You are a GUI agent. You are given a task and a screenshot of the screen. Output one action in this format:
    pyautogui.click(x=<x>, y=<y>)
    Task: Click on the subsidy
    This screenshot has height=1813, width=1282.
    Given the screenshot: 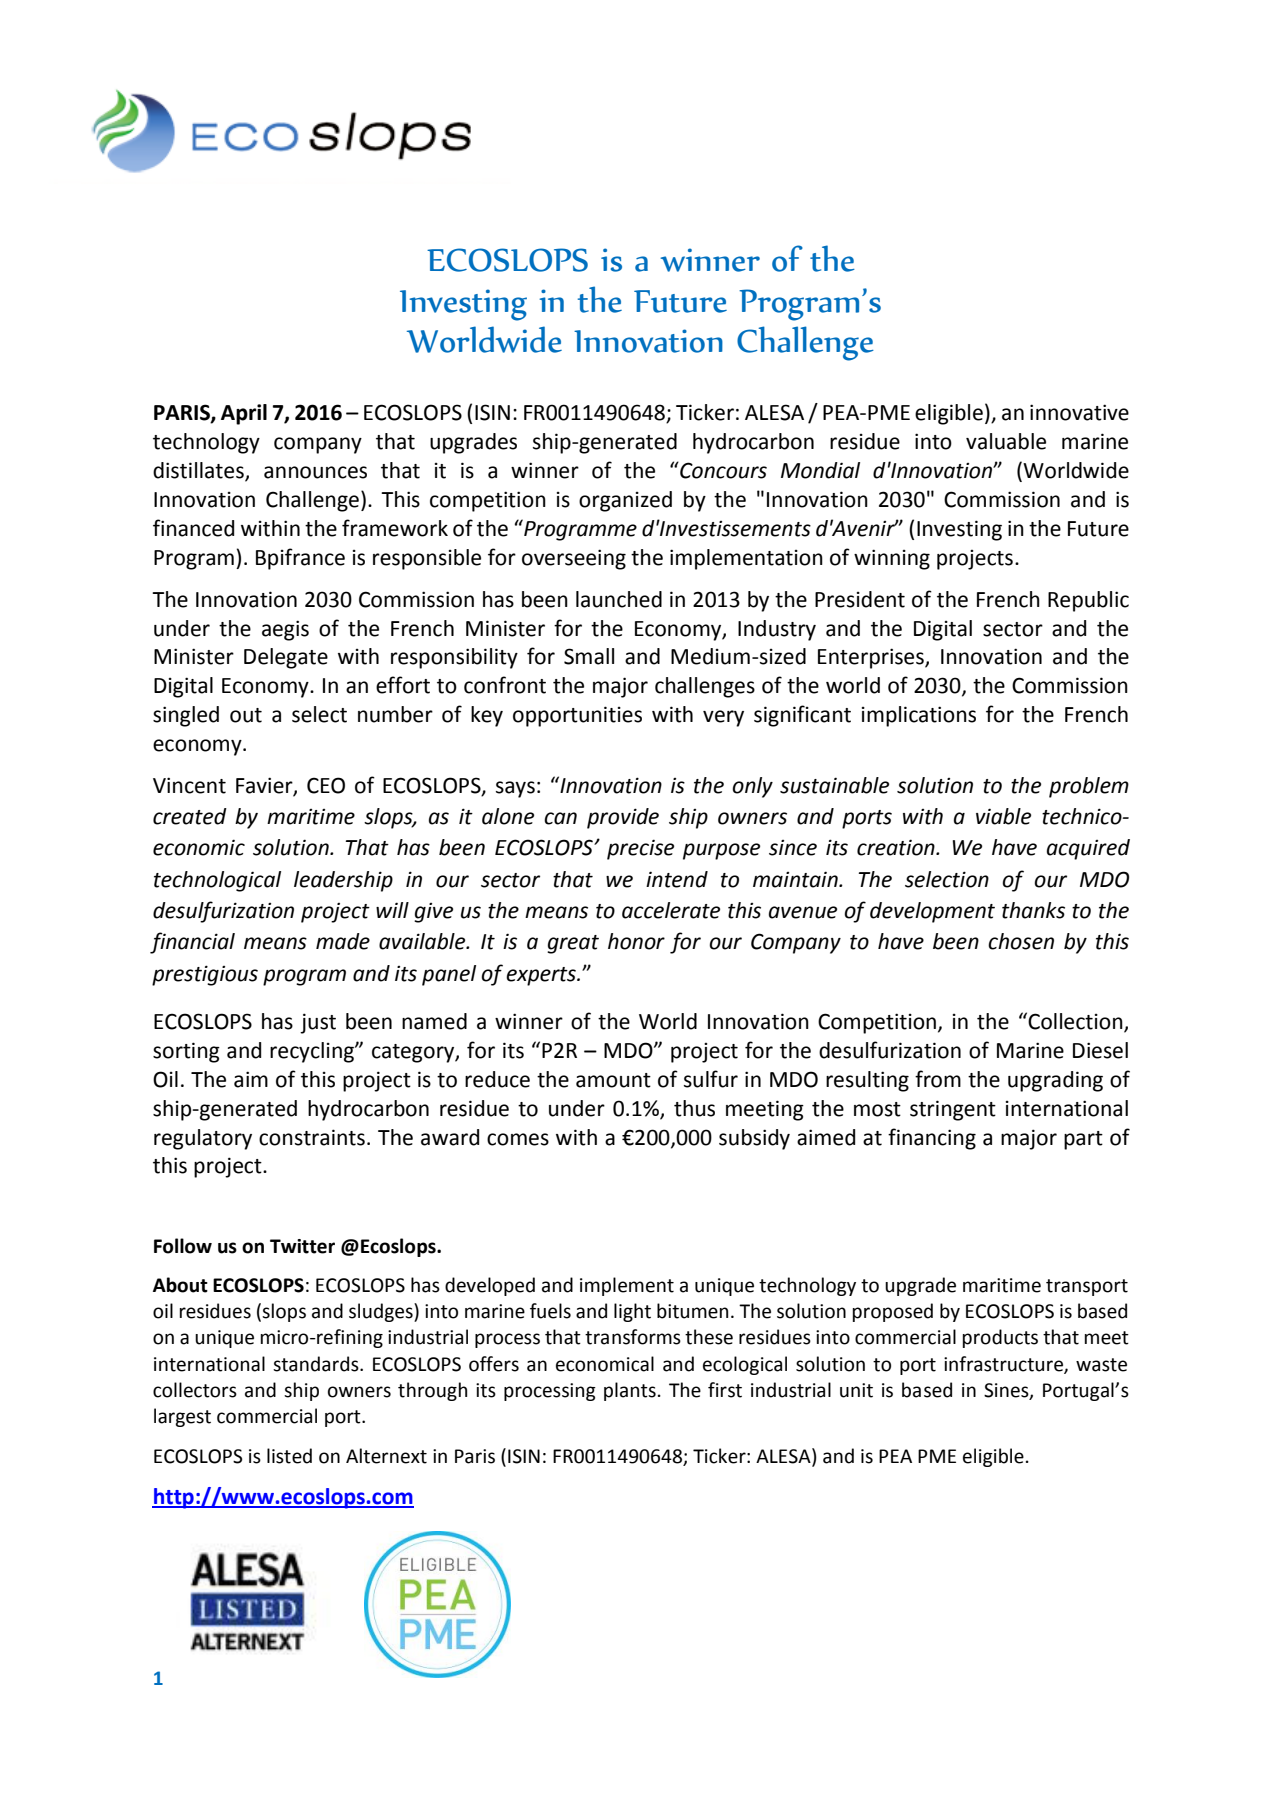 What is the action you would take?
    pyautogui.click(x=754, y=1139)
